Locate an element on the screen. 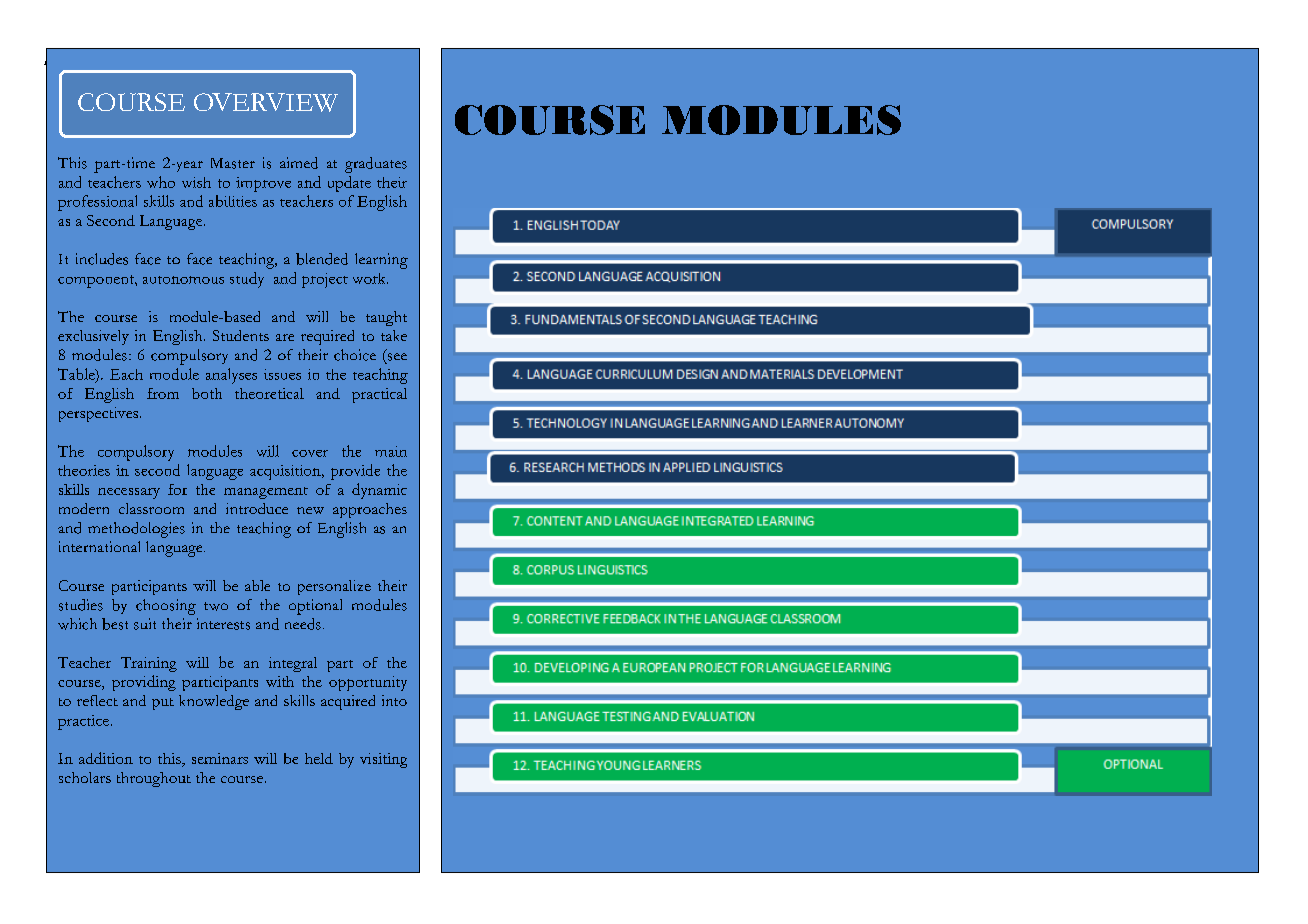 The width and height of the screenshot is (1308, 924). who is located at coordinates (161, 182).
